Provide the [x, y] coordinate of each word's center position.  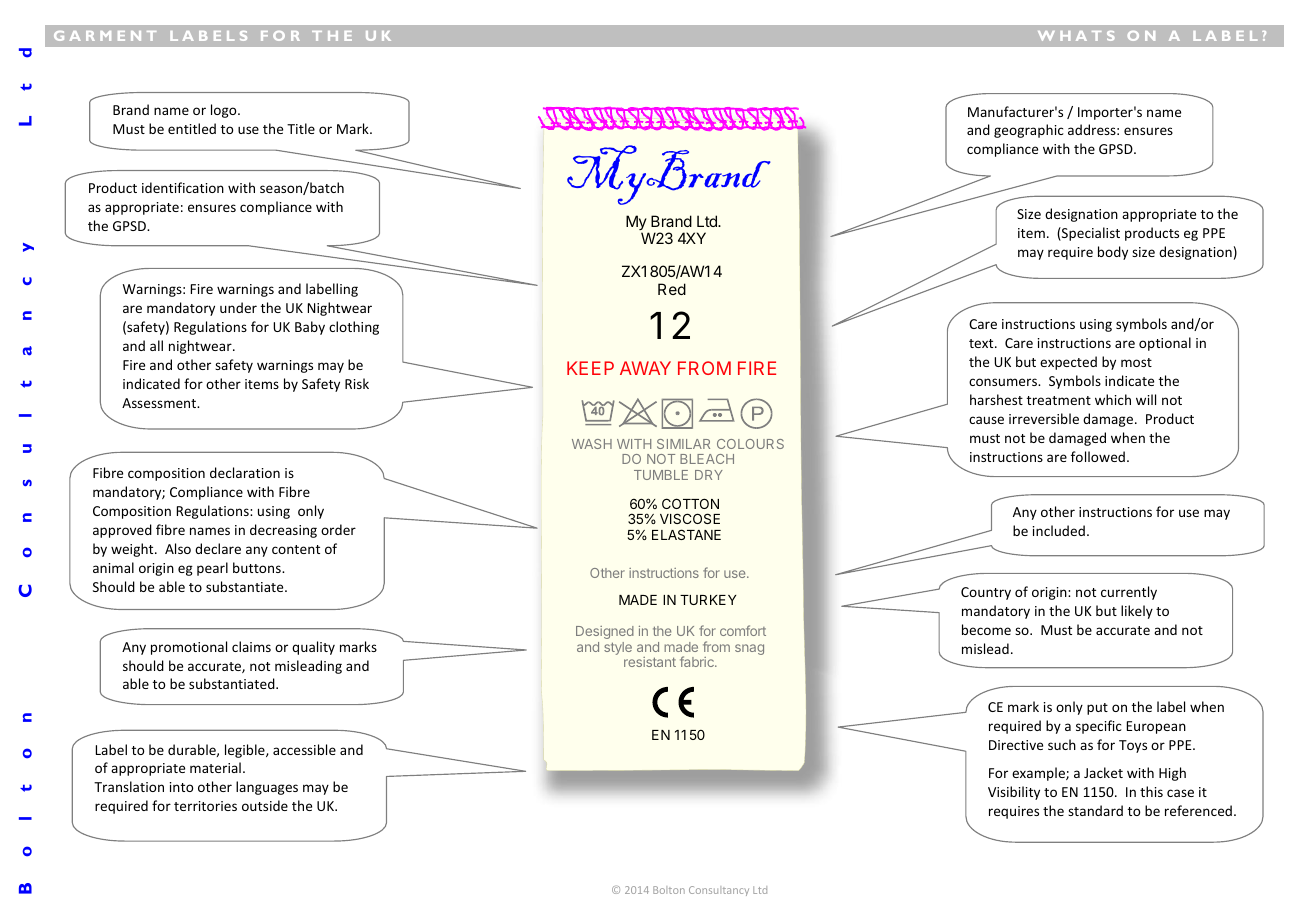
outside [265, 805]
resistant [650, 662]
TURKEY [708, 600]
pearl [212, 569]
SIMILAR [683, 444]
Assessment [160, 403]
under [238, 307]
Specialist [1090, 234]
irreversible [1044, 418]
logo [225, 111]
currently [1129, 593]
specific [1099, 727]
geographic [1029, 131]
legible [246, 751]
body [1113, 253]
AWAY [645, 368]
